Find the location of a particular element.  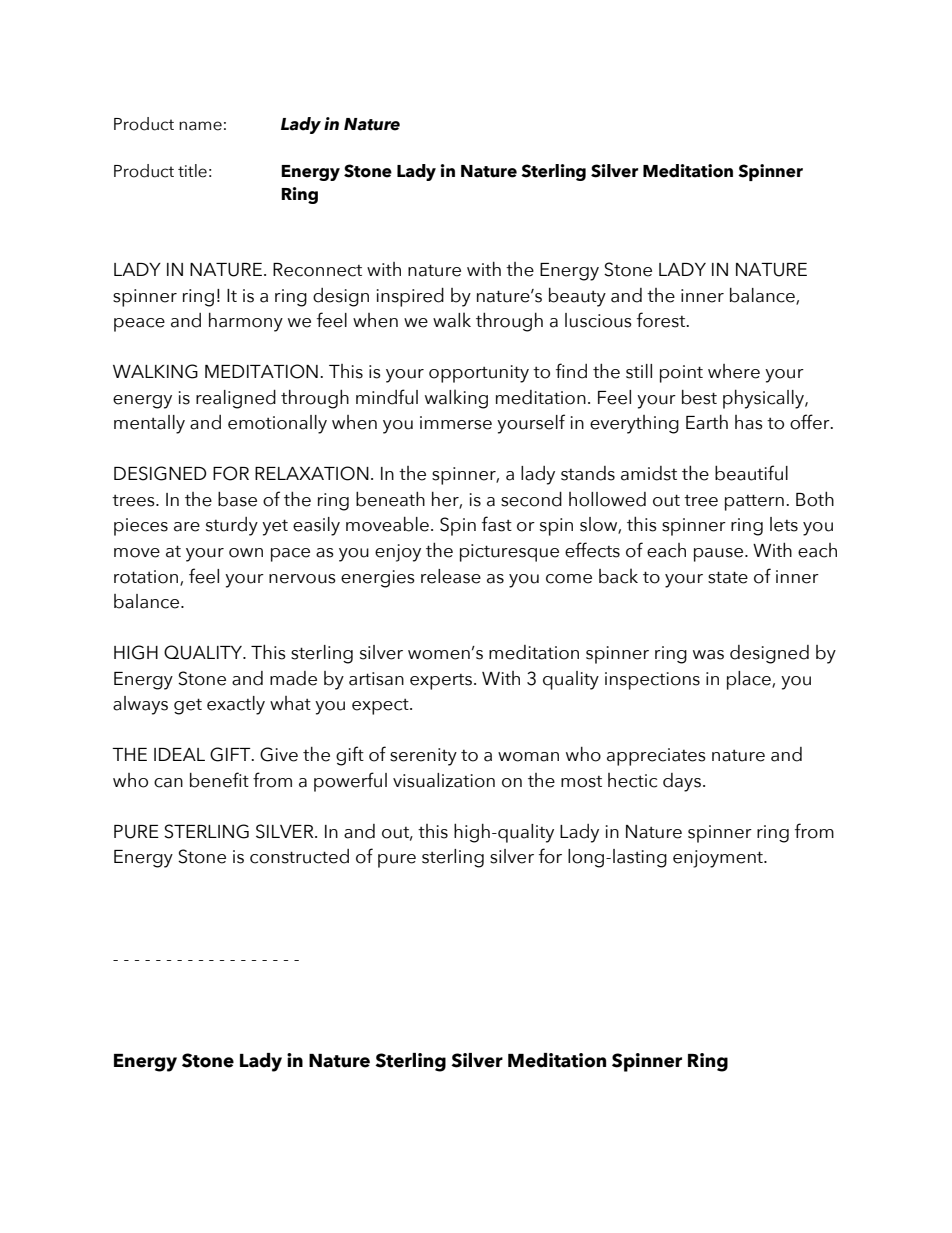

state is located at coordinates (728, 577).
